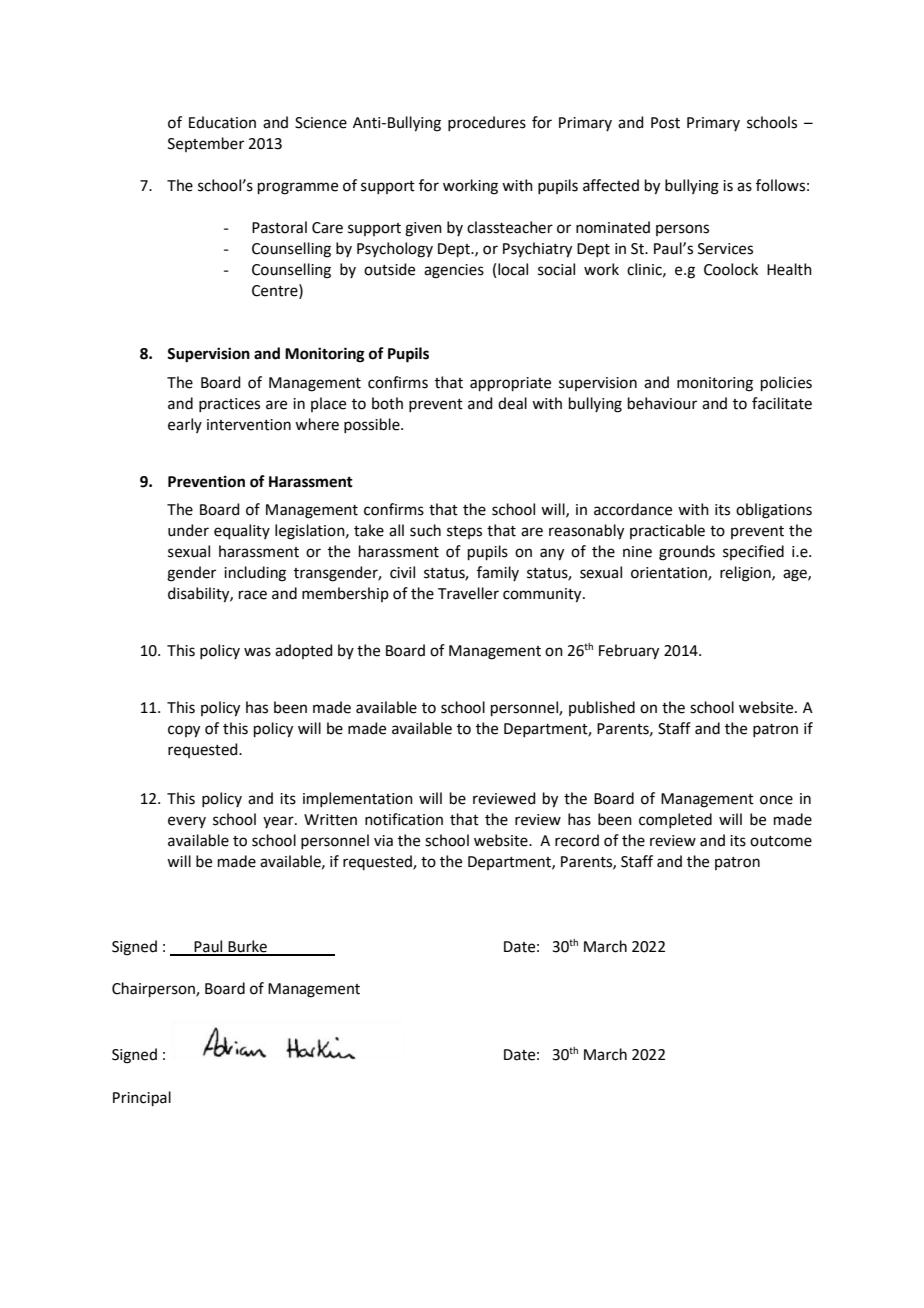 This document has width=924, height=1308. Describe the element at coordinates (781, 841) in the document. I see `outcome` at that location.
